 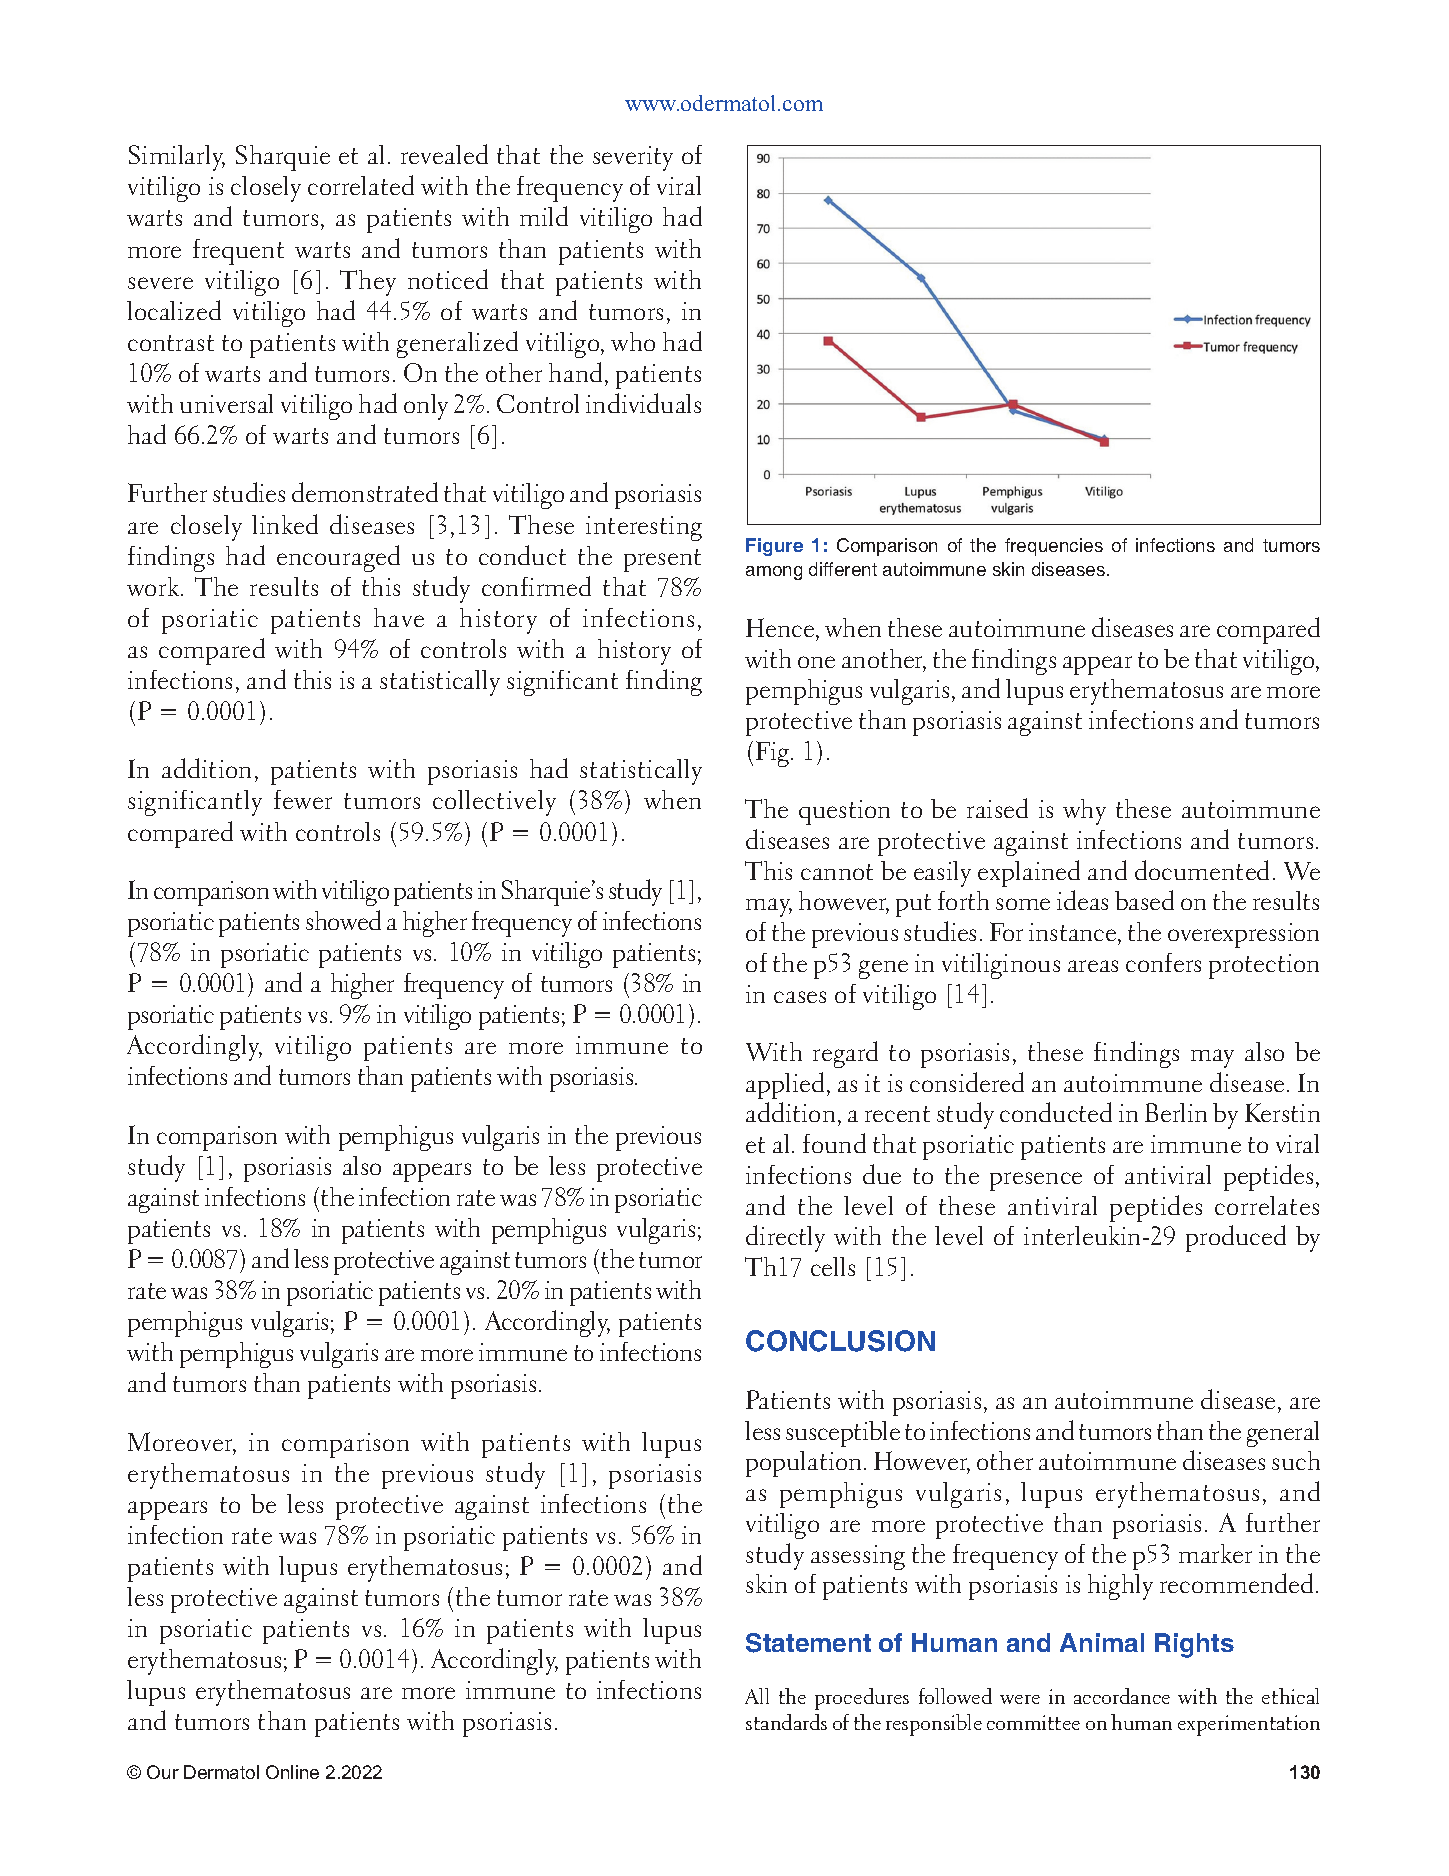 I want to click on severity, so click(x=633, y=158).
